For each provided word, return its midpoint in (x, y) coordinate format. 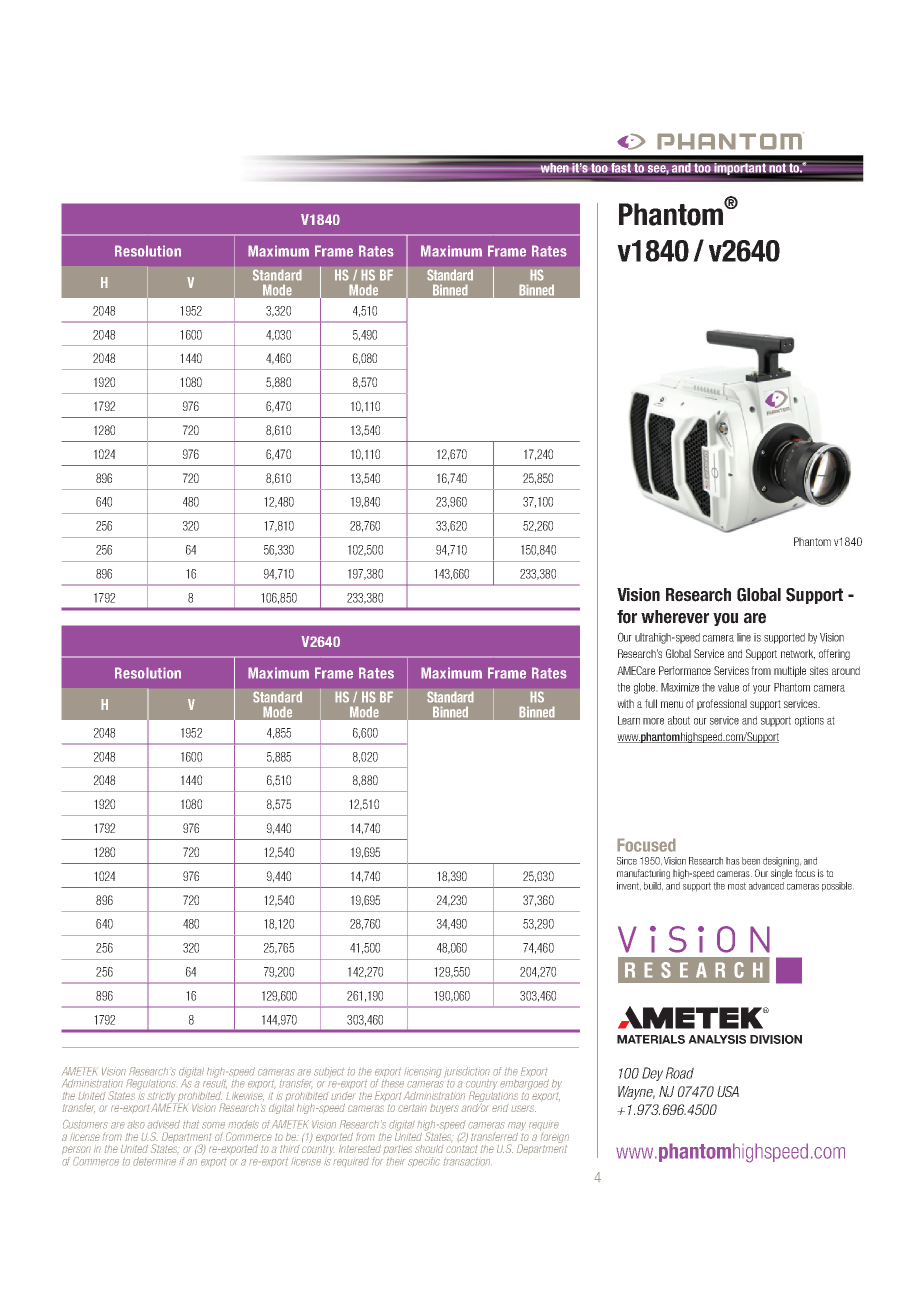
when (554, 167)
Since (627, 861)
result (215, 1082)
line (744, 637)
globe (646, 688)
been (751, 861)
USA (728, 1091)
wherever (675, 617)
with (625, 703)
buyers (444, 1109)
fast (621, 168)
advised (163, 1124)
